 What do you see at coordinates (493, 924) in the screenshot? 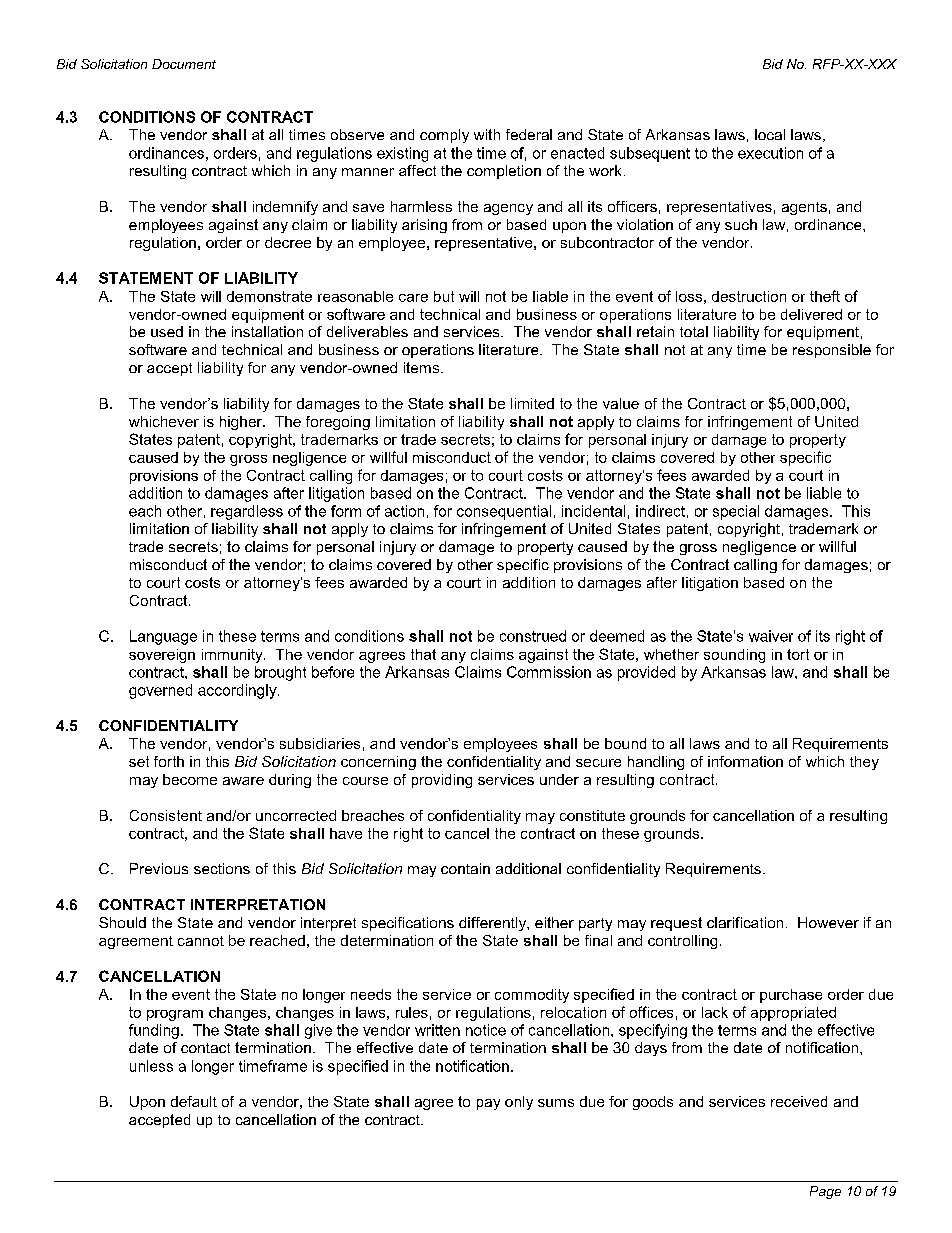
I see `differently` at bounding box center [493, 924].
